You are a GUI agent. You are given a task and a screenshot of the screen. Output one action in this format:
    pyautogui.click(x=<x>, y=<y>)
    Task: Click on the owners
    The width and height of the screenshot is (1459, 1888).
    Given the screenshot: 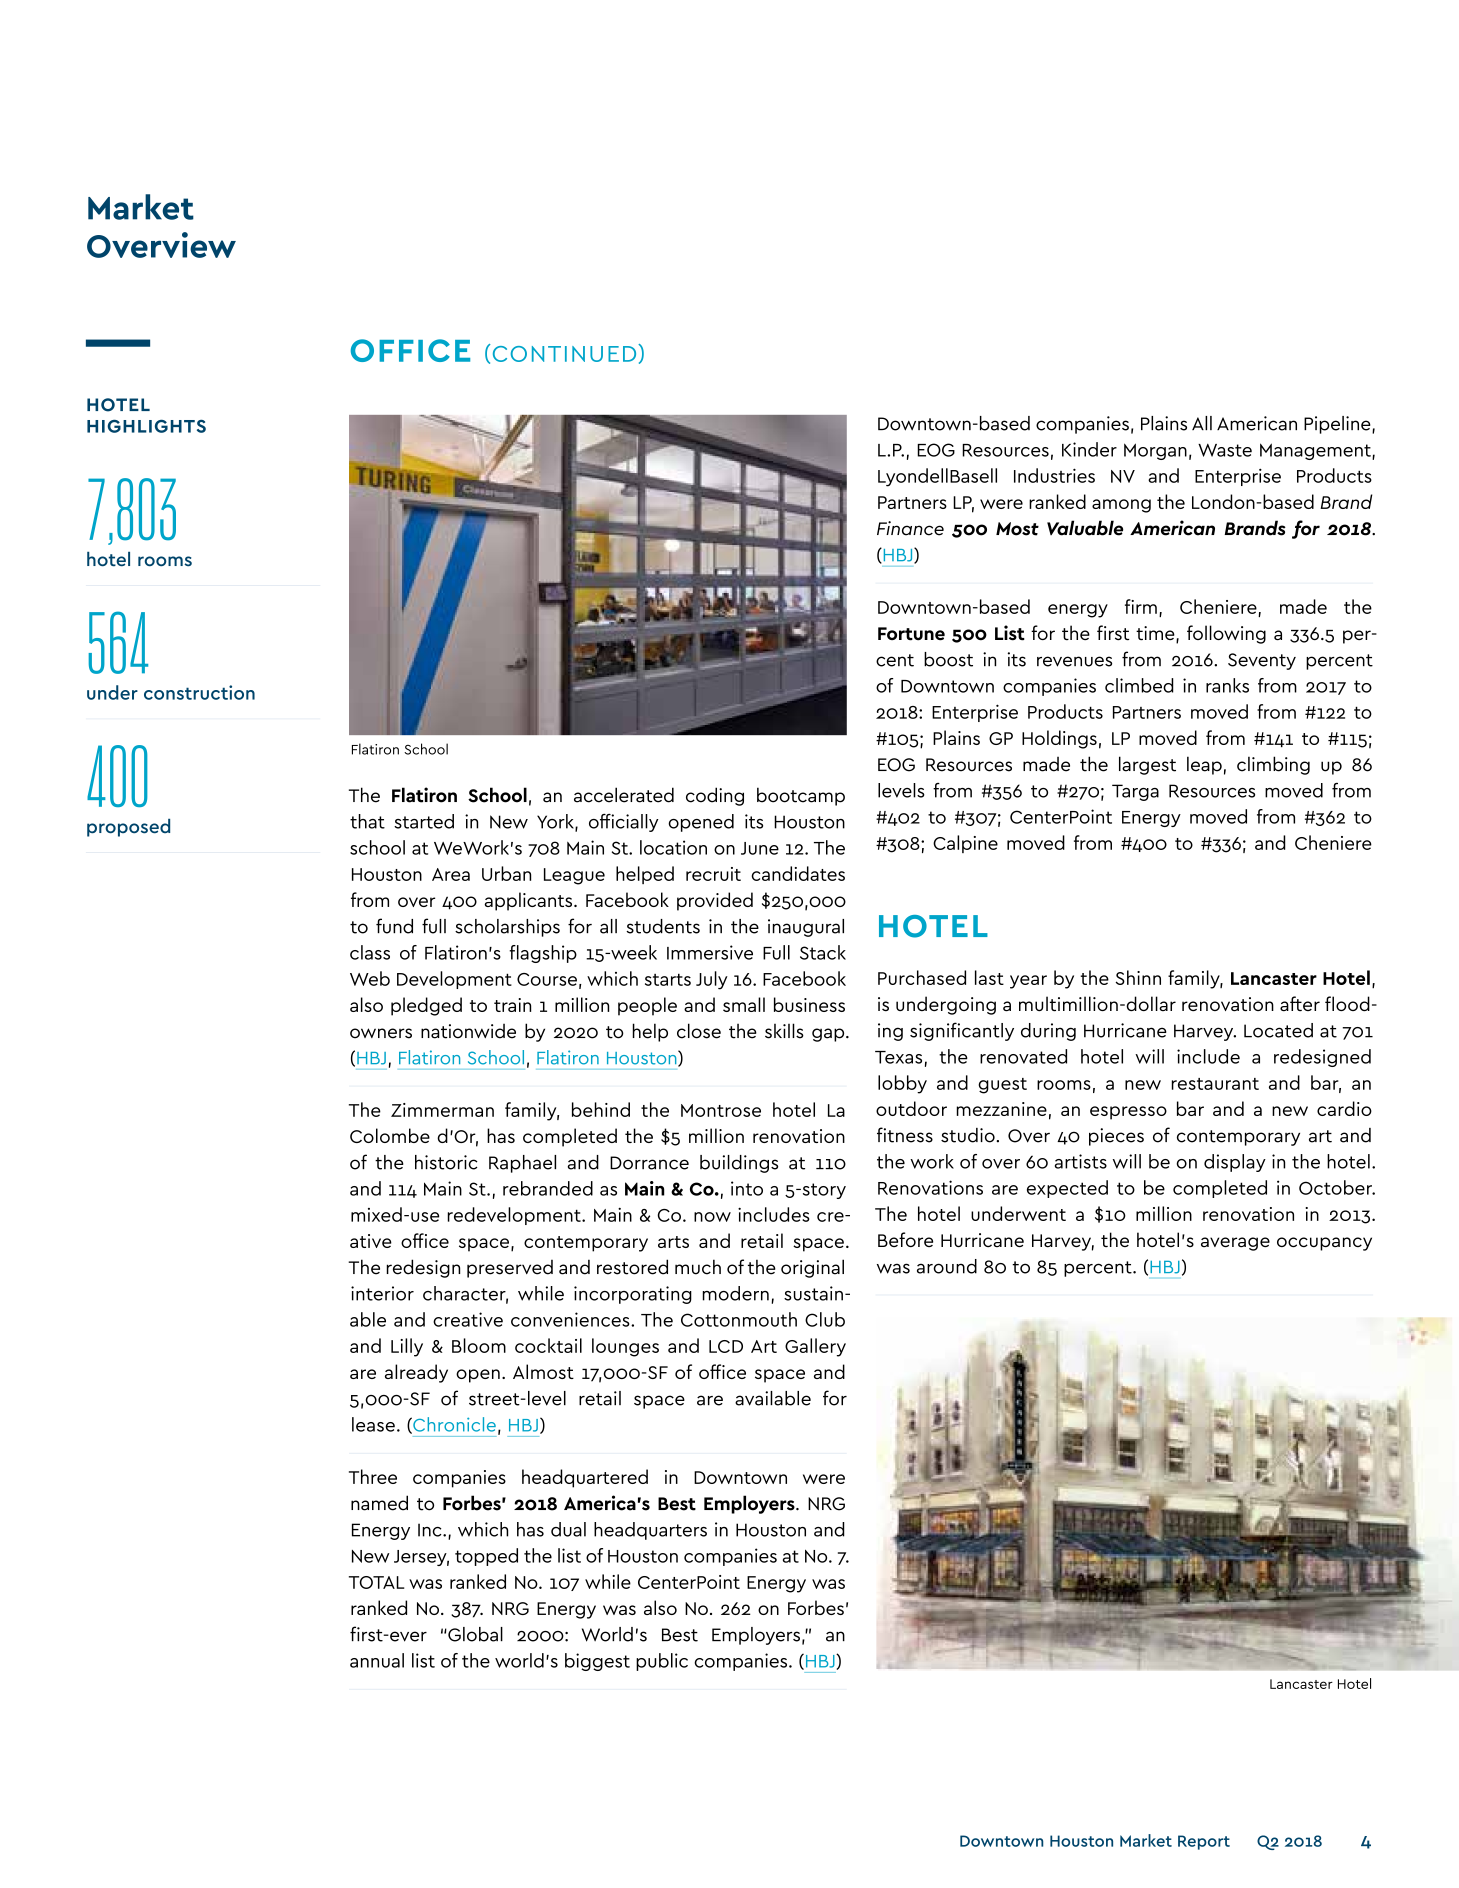 What is the action you would take?
    pyautogui.click(x=381, y=1033)
